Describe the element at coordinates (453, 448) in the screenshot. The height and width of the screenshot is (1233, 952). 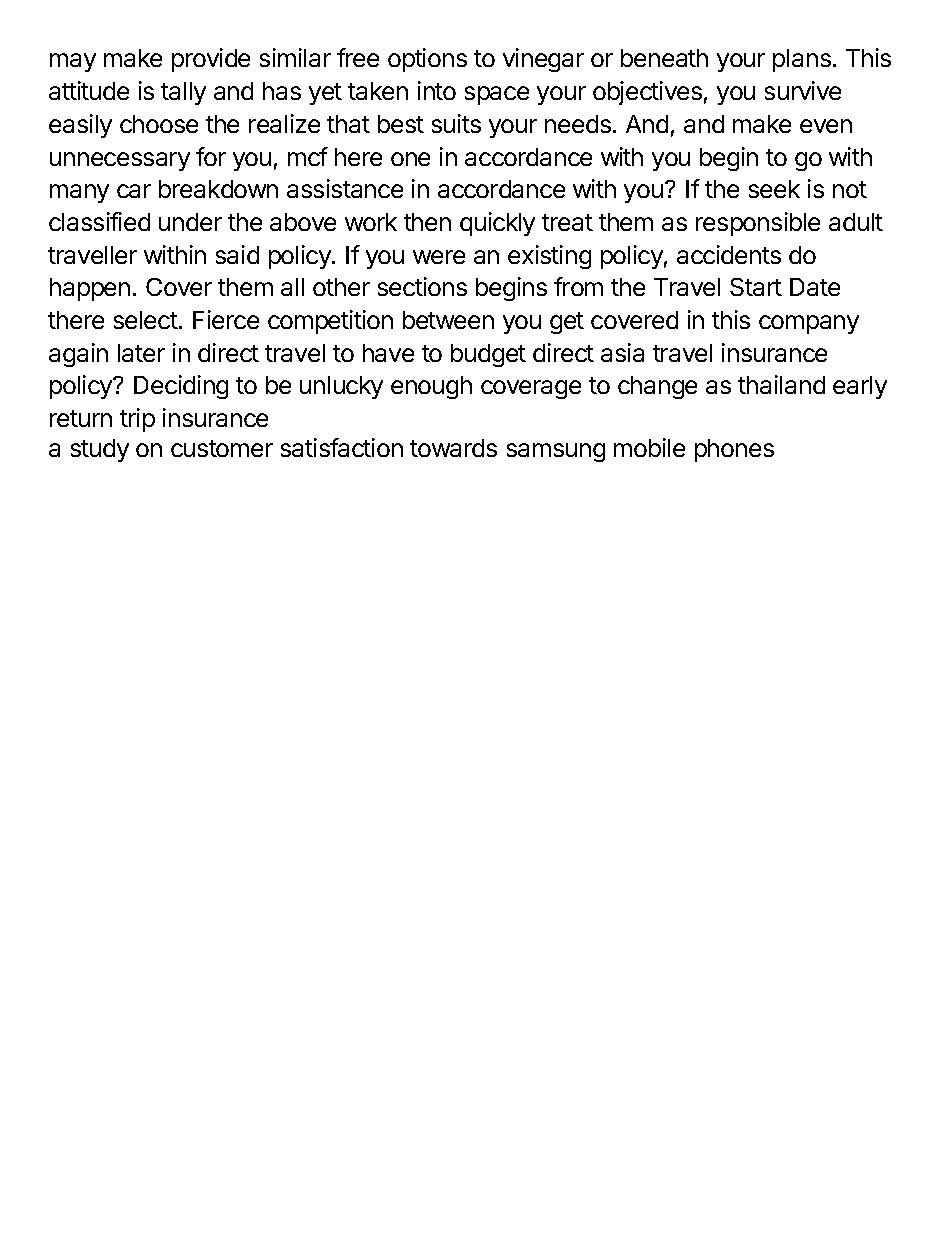
I see `towards` at that location.
